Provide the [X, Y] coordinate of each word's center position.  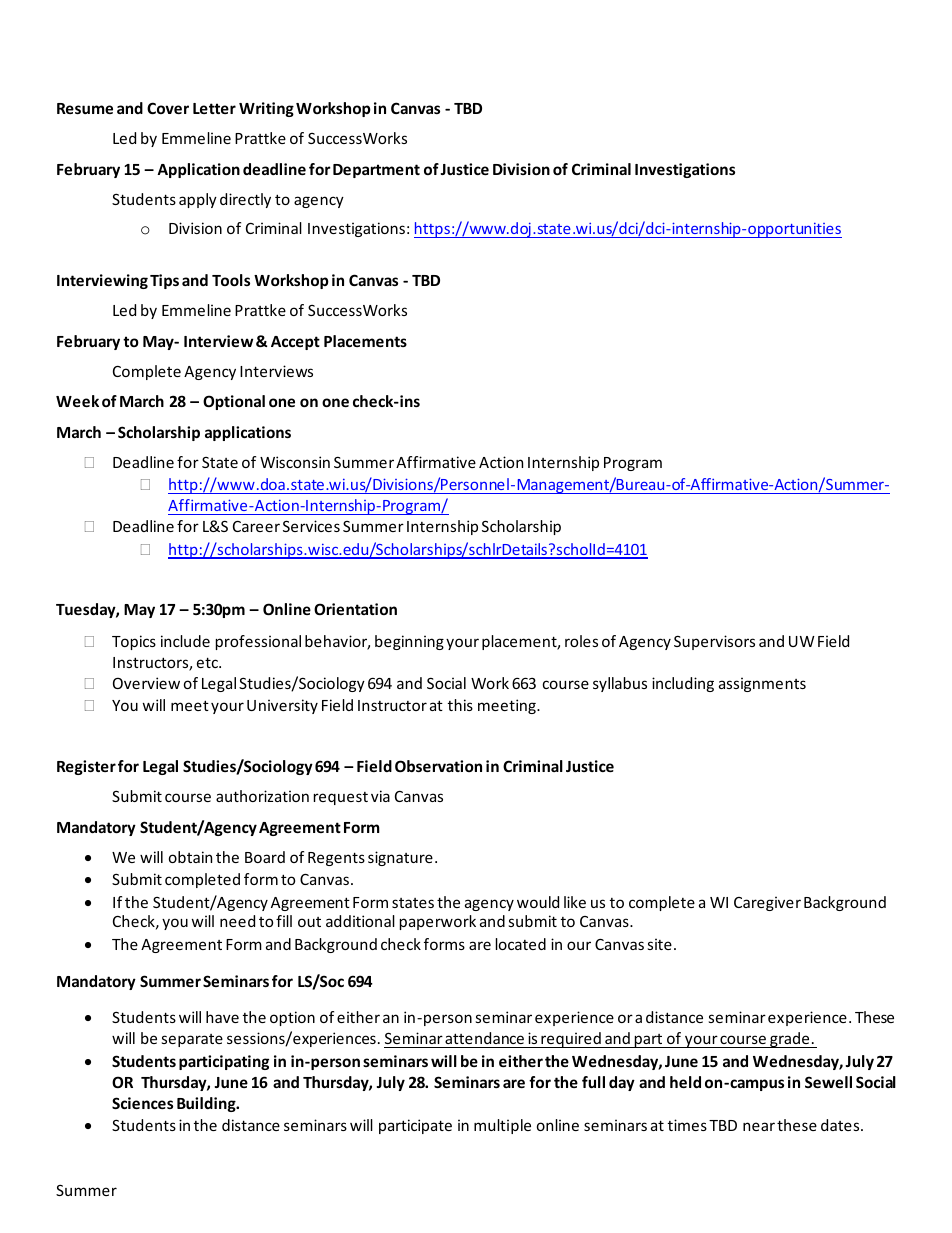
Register [86, 767]
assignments [762, 684]
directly [245, 200]
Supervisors [714, 642]
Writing [266, 109]
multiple [502, 1126]
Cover [168, 108]
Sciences [142, 1103]
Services [311, 526]
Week [77, 401]
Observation [438, 766]
